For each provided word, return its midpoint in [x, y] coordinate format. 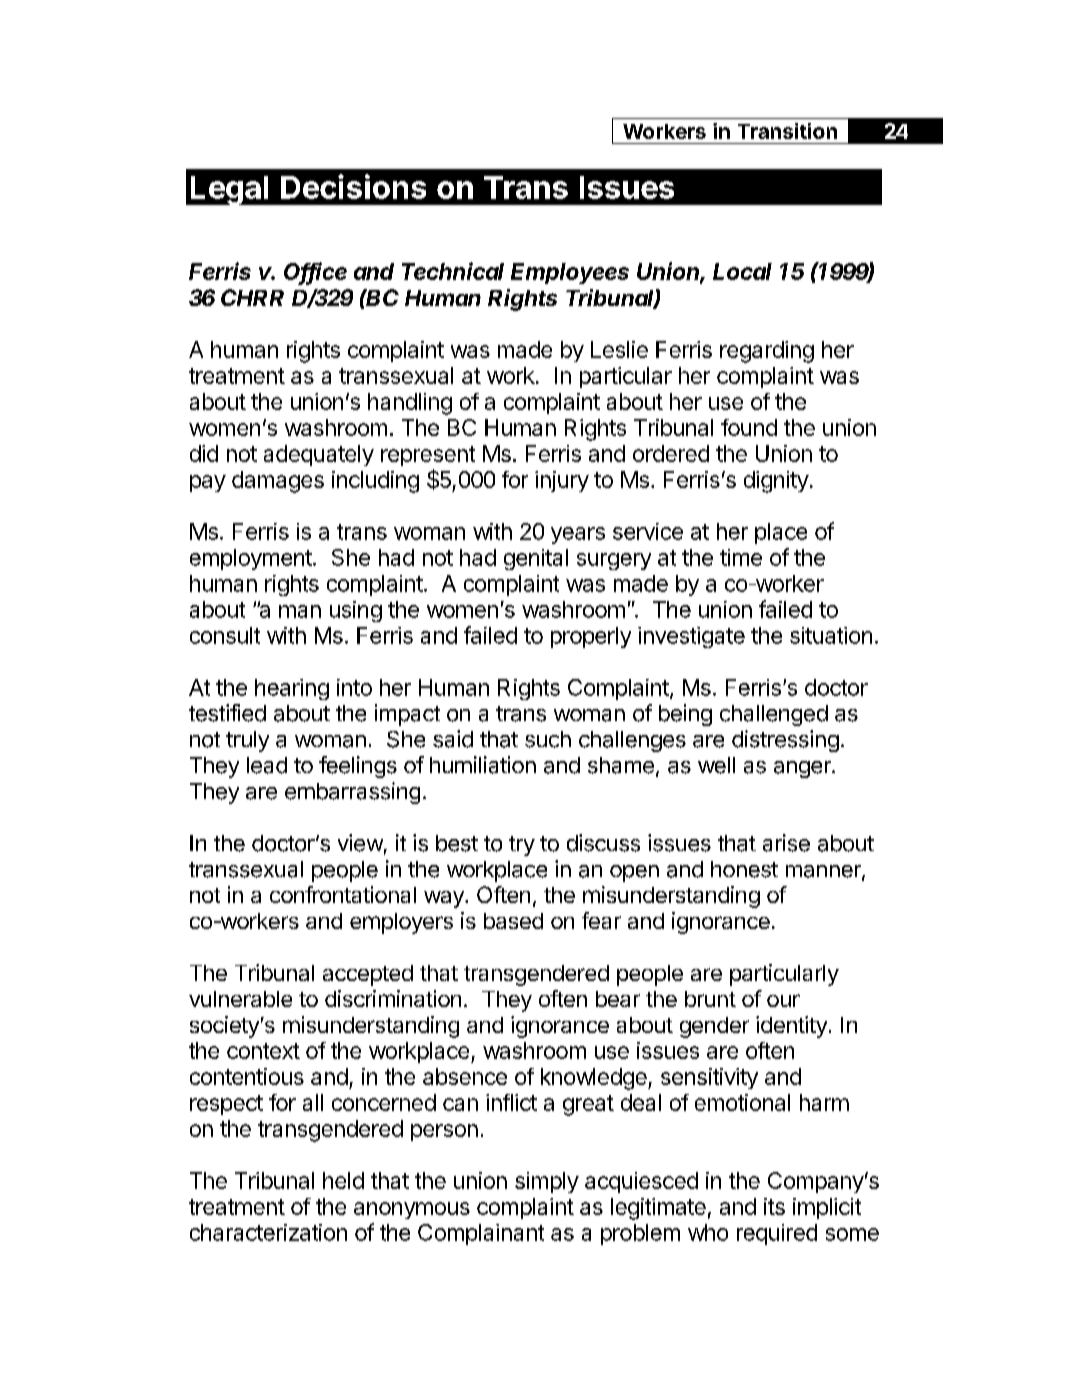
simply [547, 1182]
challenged [774, 715]
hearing [292, 689]
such [548, 739]
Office [315, 272]
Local [742, 271]
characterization [268, 1232]
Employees [570, 273]
